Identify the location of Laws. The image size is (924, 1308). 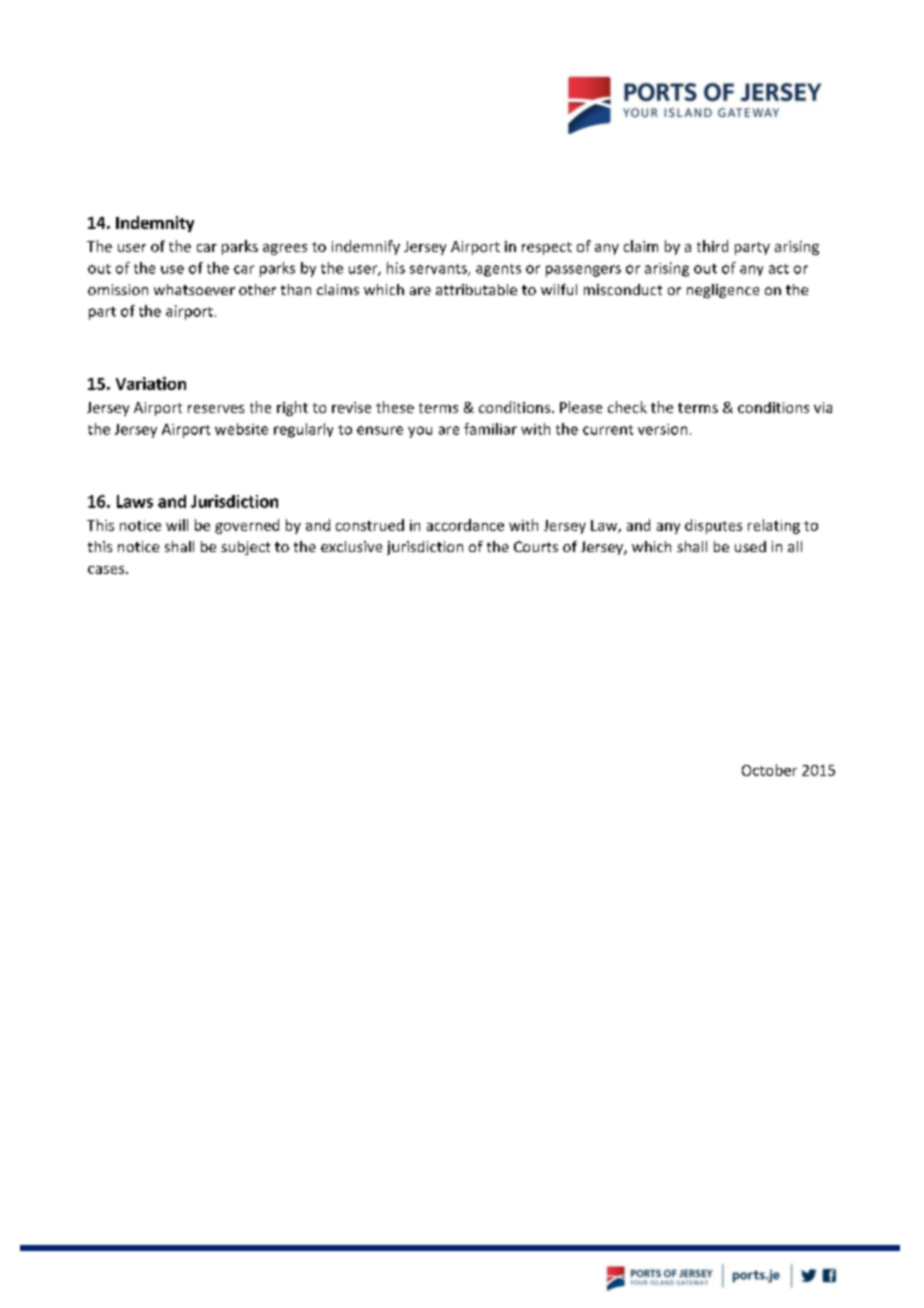
(135, 501).
